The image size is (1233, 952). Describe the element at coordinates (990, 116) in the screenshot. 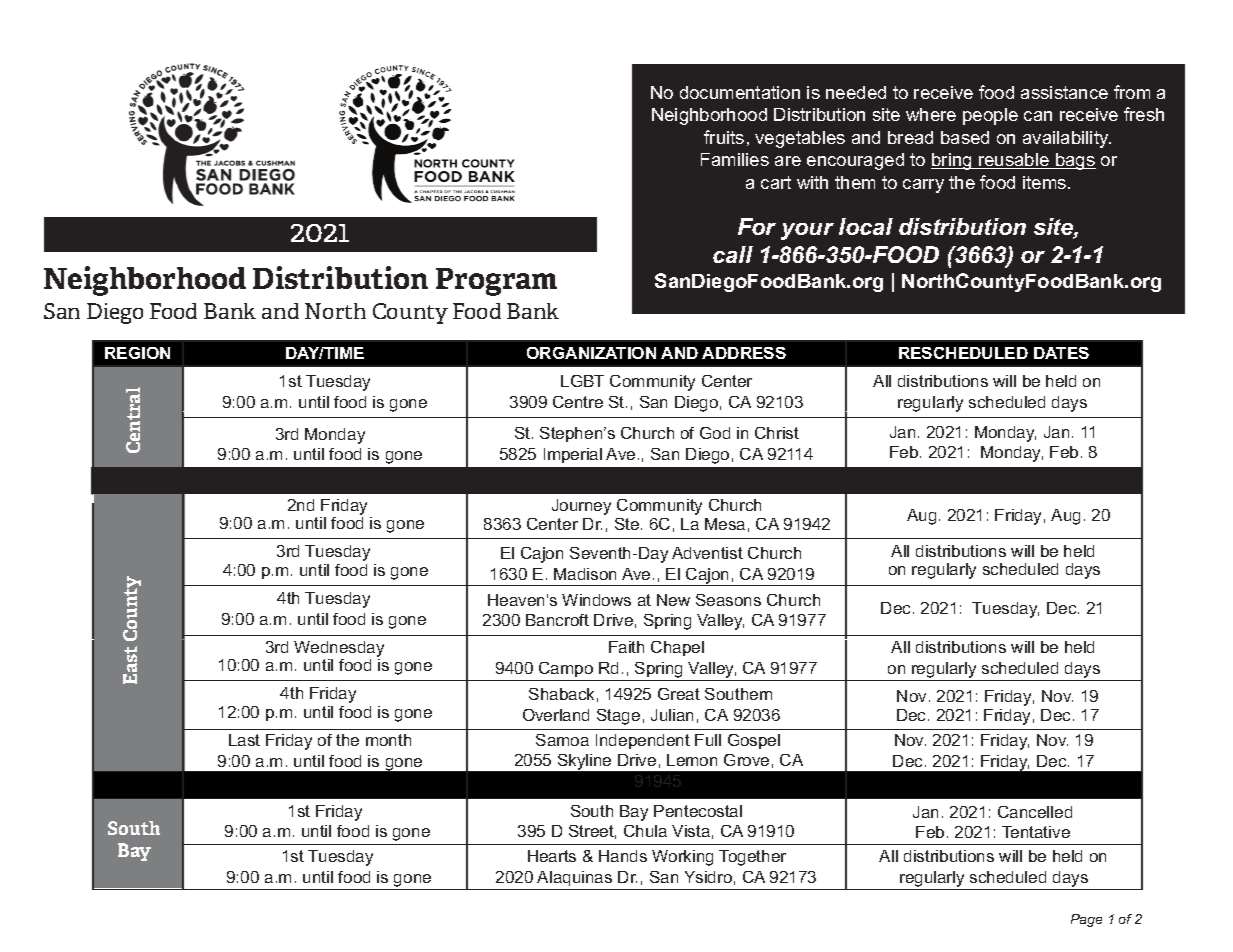

I see `people` at that location.
